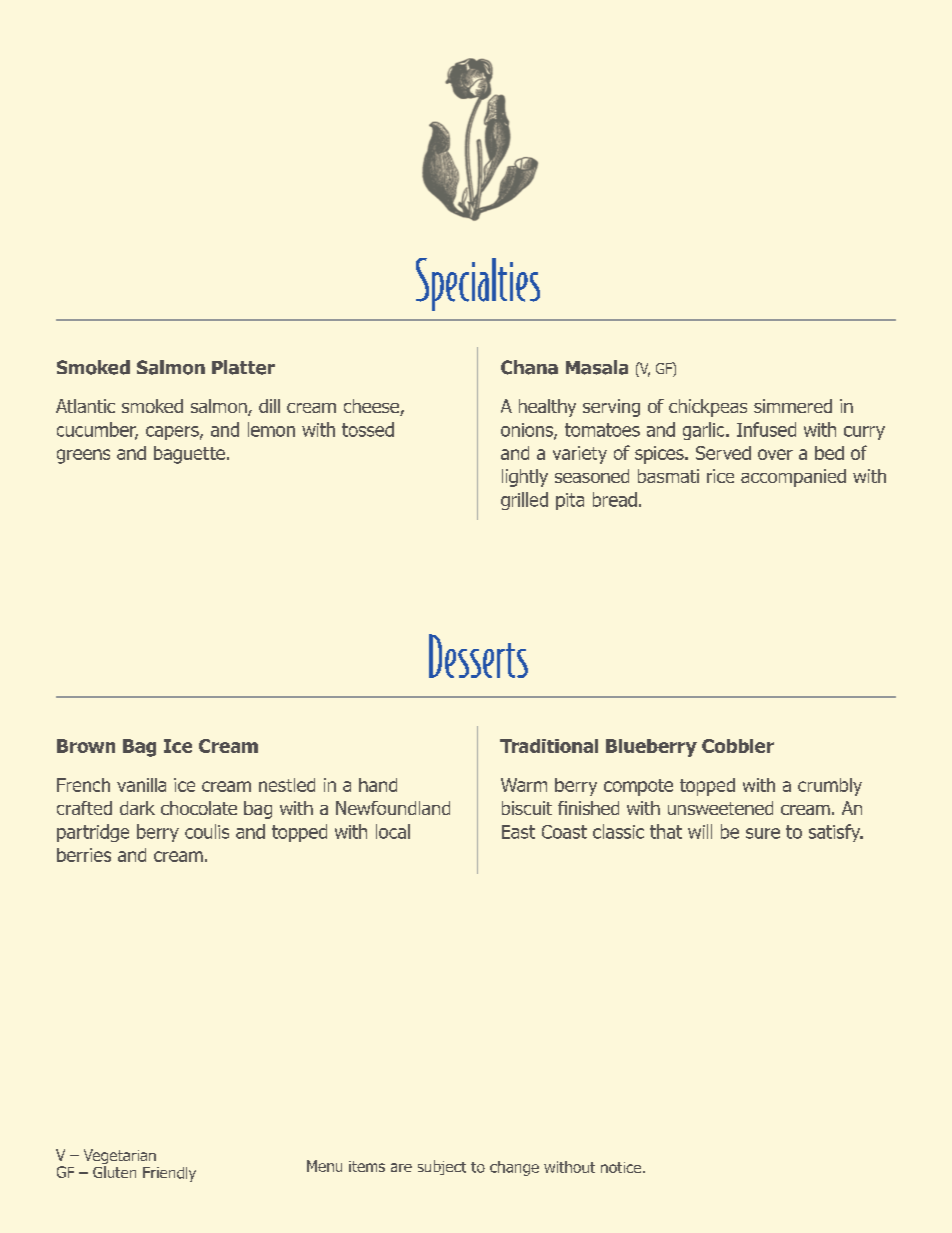 The height and width of the screenshot is (1233, 952). What do you see at coordinates (84, 855) in the screenshot?
I see `berries` at bounding box center [84, 855].
